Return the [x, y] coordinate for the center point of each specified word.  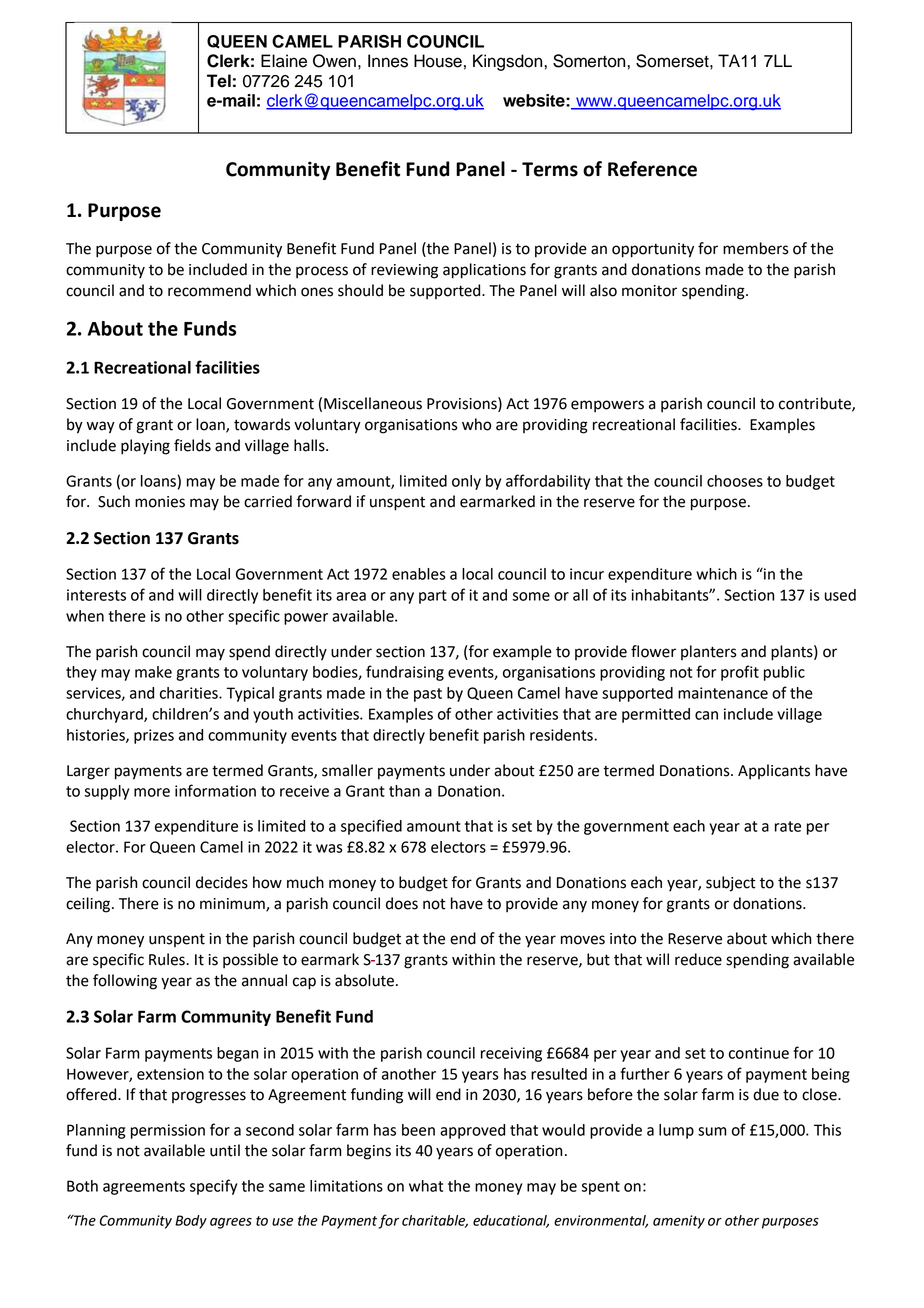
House [438, 61]
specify [213, 1187]
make [153, 672]
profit [740, 673]
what [426, 1186]
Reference [652, 169]
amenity [679, 1222]
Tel [219, 81]
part [433, 597]
